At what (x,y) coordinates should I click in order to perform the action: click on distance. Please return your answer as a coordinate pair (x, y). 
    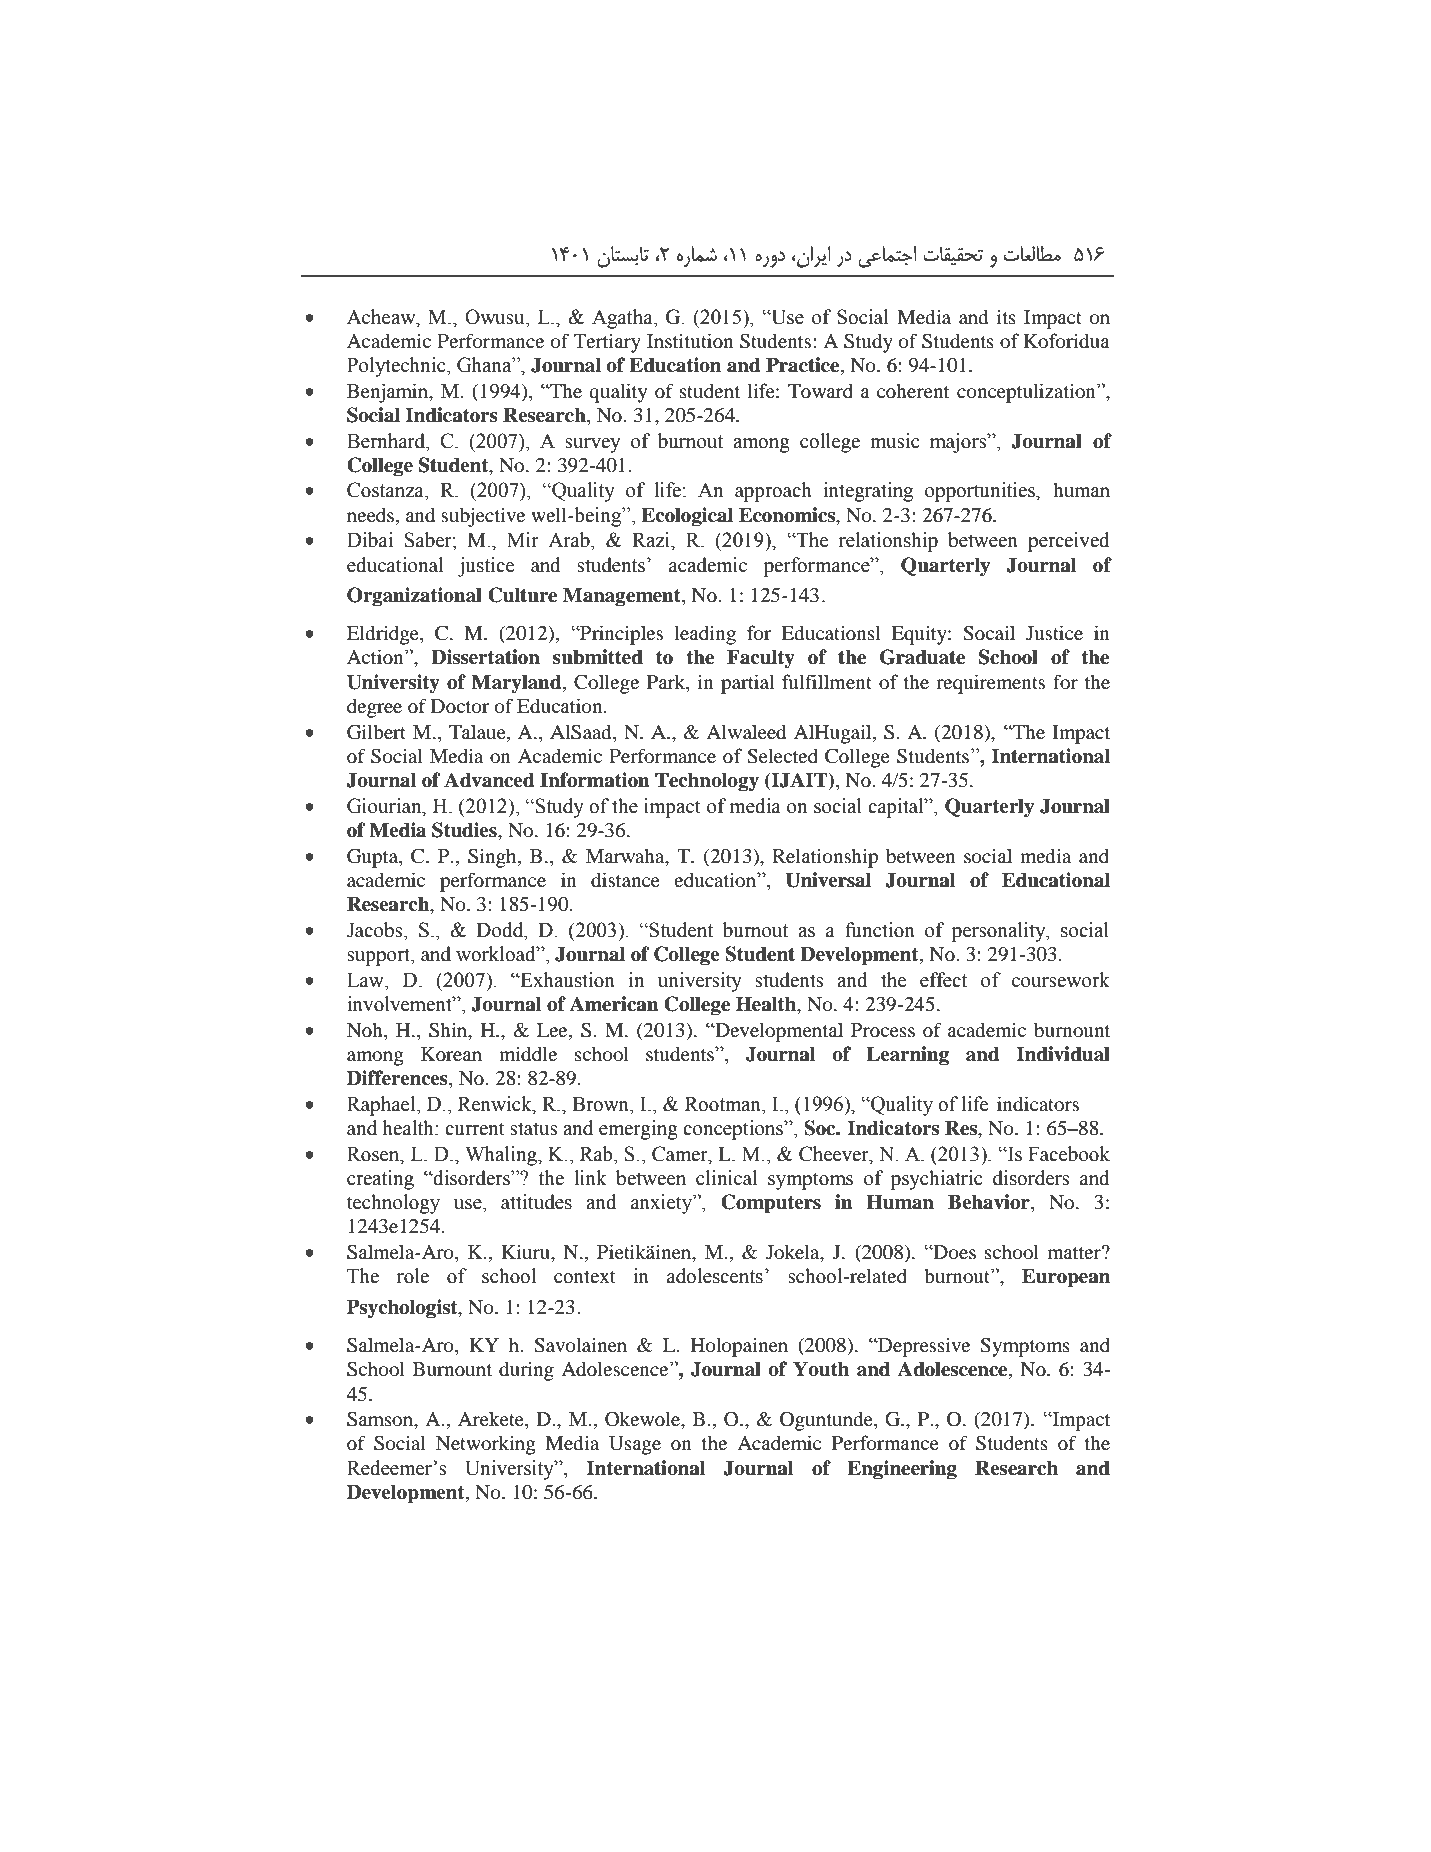
    Looking at the image, I should click on (625, 879).
